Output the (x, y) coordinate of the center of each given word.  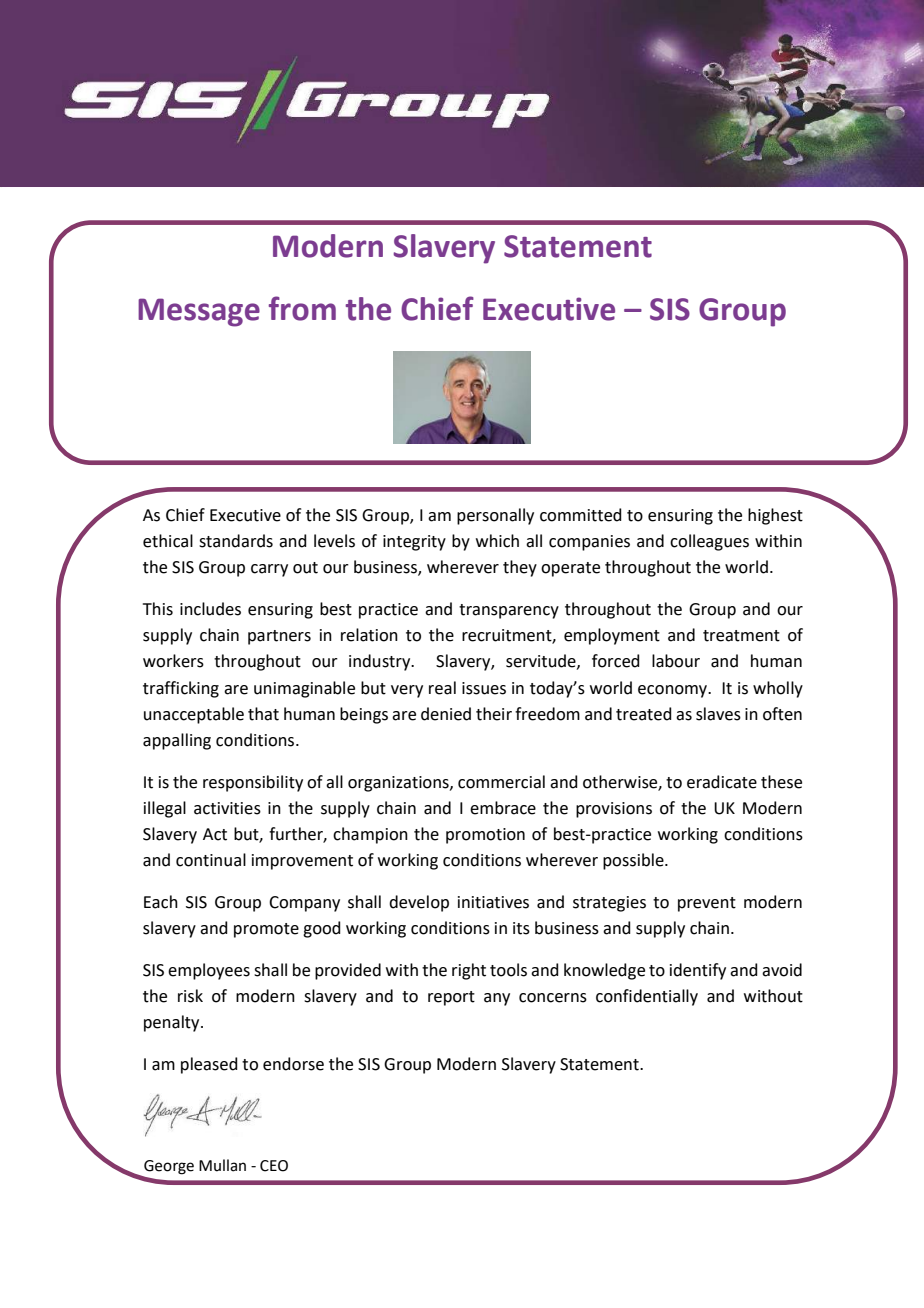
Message (199, 312)
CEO (274, 1166)
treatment (741, 636)
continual (211, 860)
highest (775, 516)
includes (210, 609)
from (302, 308)
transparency (509, 611)
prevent (707, 904)
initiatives (493, 902)
